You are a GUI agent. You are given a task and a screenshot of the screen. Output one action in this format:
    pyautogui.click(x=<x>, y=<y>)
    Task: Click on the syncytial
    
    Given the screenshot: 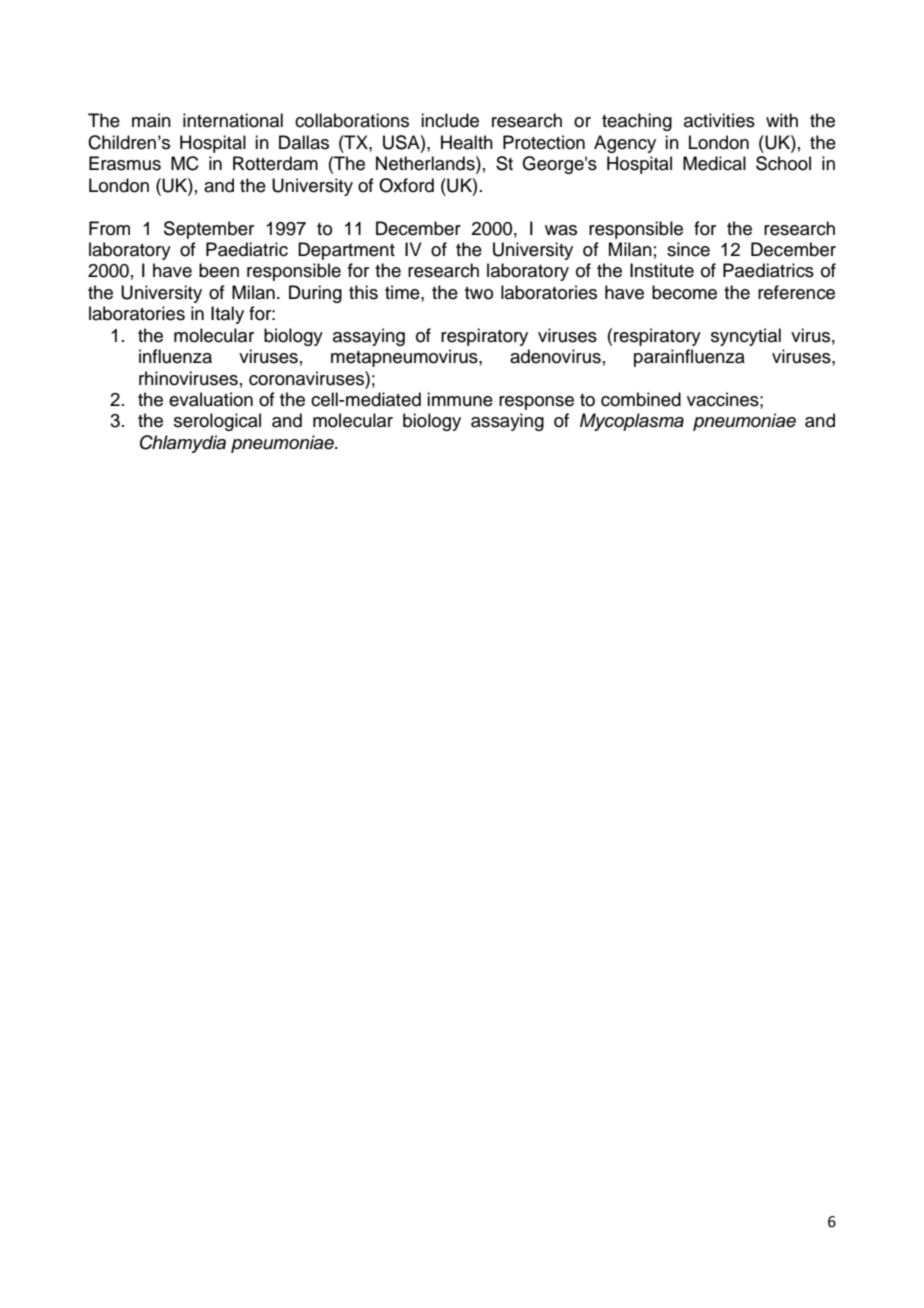 What is the action you would take?
    pyautogui.click(x=746, y=337)
